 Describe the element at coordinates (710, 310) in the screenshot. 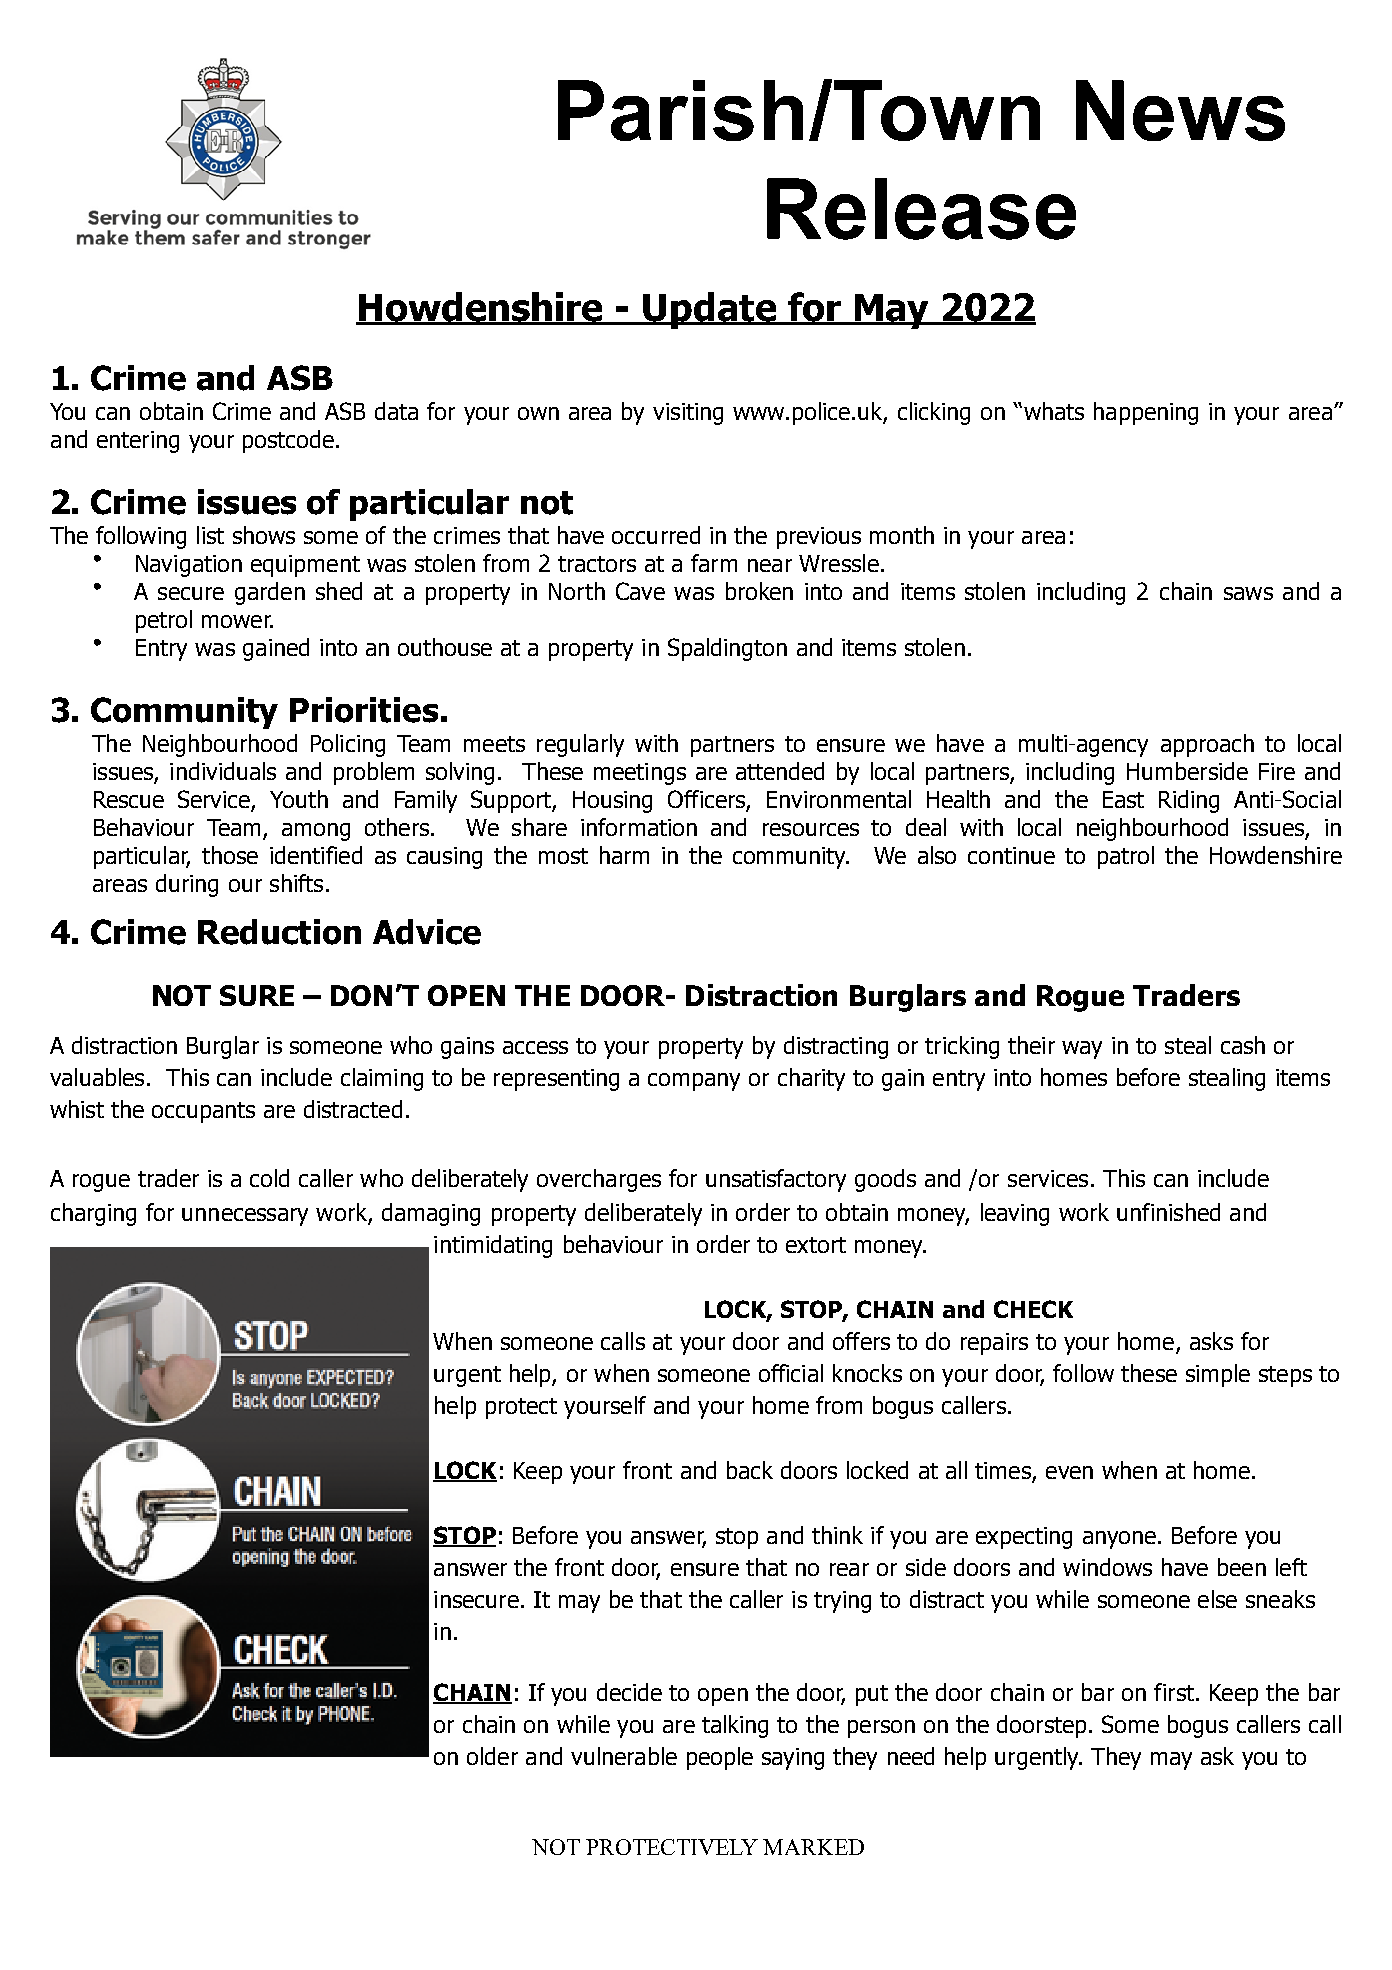

I see `Update` at that location.
